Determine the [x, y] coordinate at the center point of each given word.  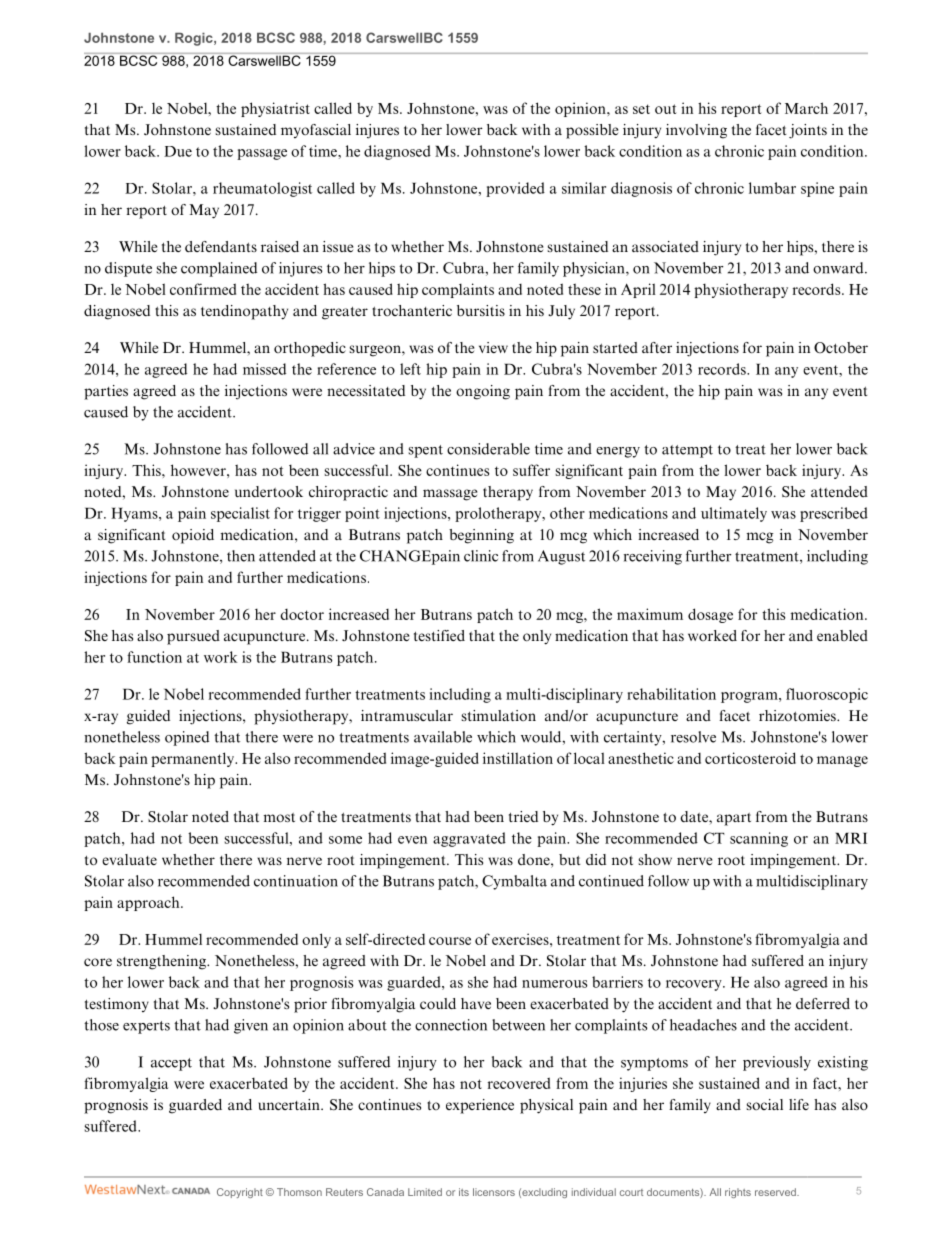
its [464, 1192]
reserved [776, 1192]
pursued [193, 637]
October [841, 347]
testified [439, 635]
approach [149, 903]
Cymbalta [514, 882]
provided [515, 189]
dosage [710, 615]
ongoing [483, 392]
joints [808, 131]
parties [106, 392]
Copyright [240, 1193]
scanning [759, 839]
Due [178, 151]
